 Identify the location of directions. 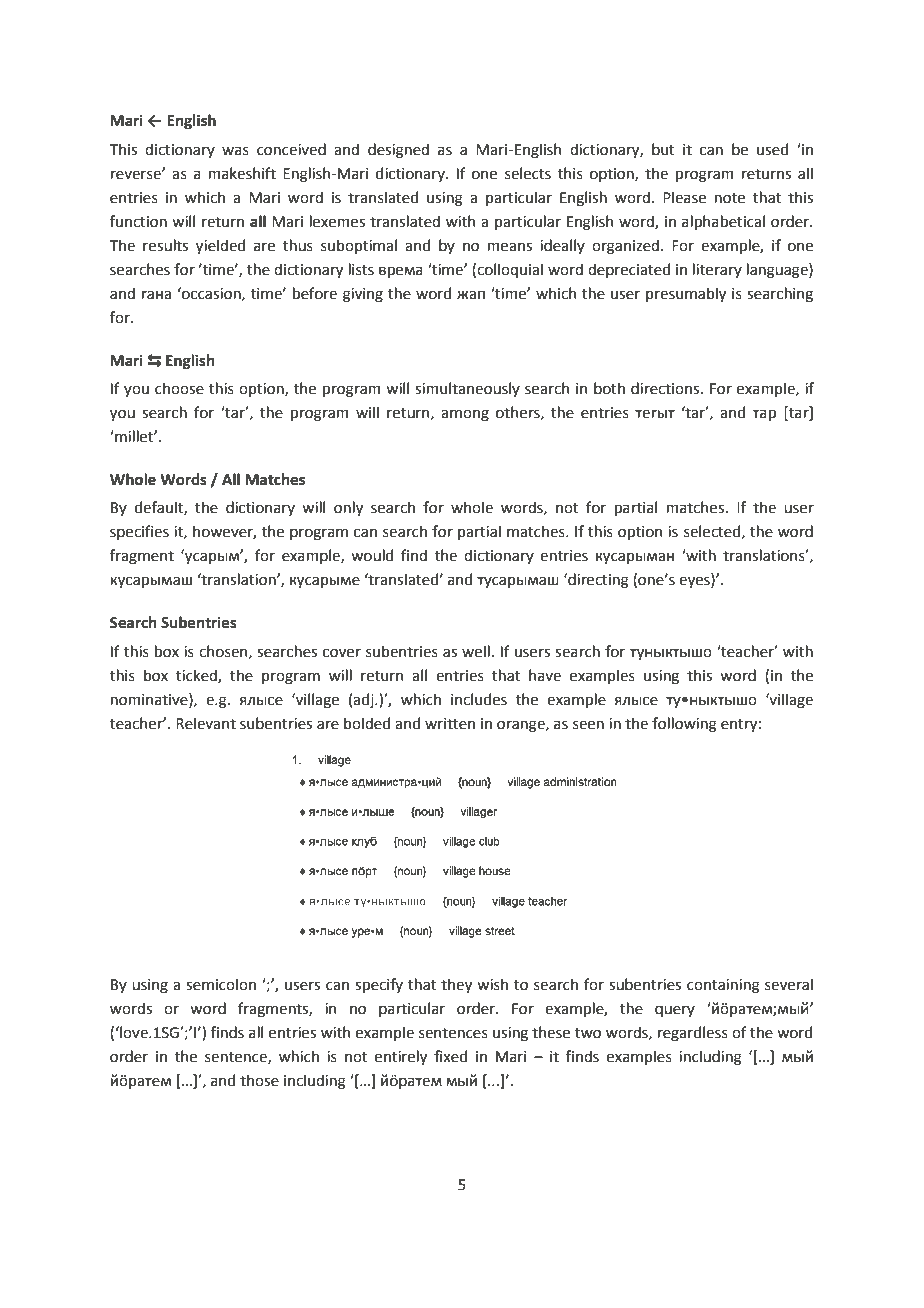
(666, 388).
